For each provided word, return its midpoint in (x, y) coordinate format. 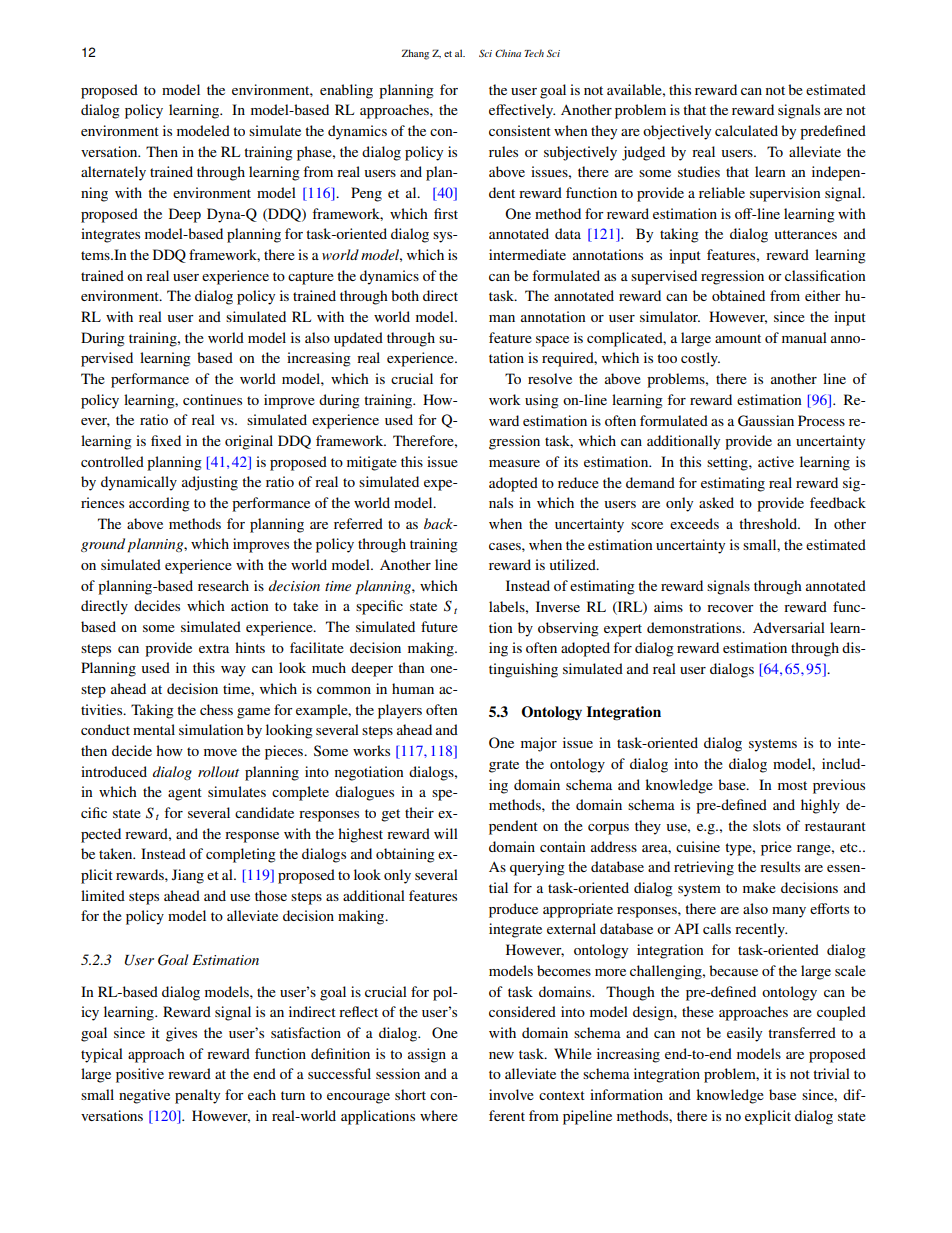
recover (730, 608)
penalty (197, 1096)
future (439, 626)
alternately (113, 173)
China (508, 53)
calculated (746, 130)
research (223, 585)
